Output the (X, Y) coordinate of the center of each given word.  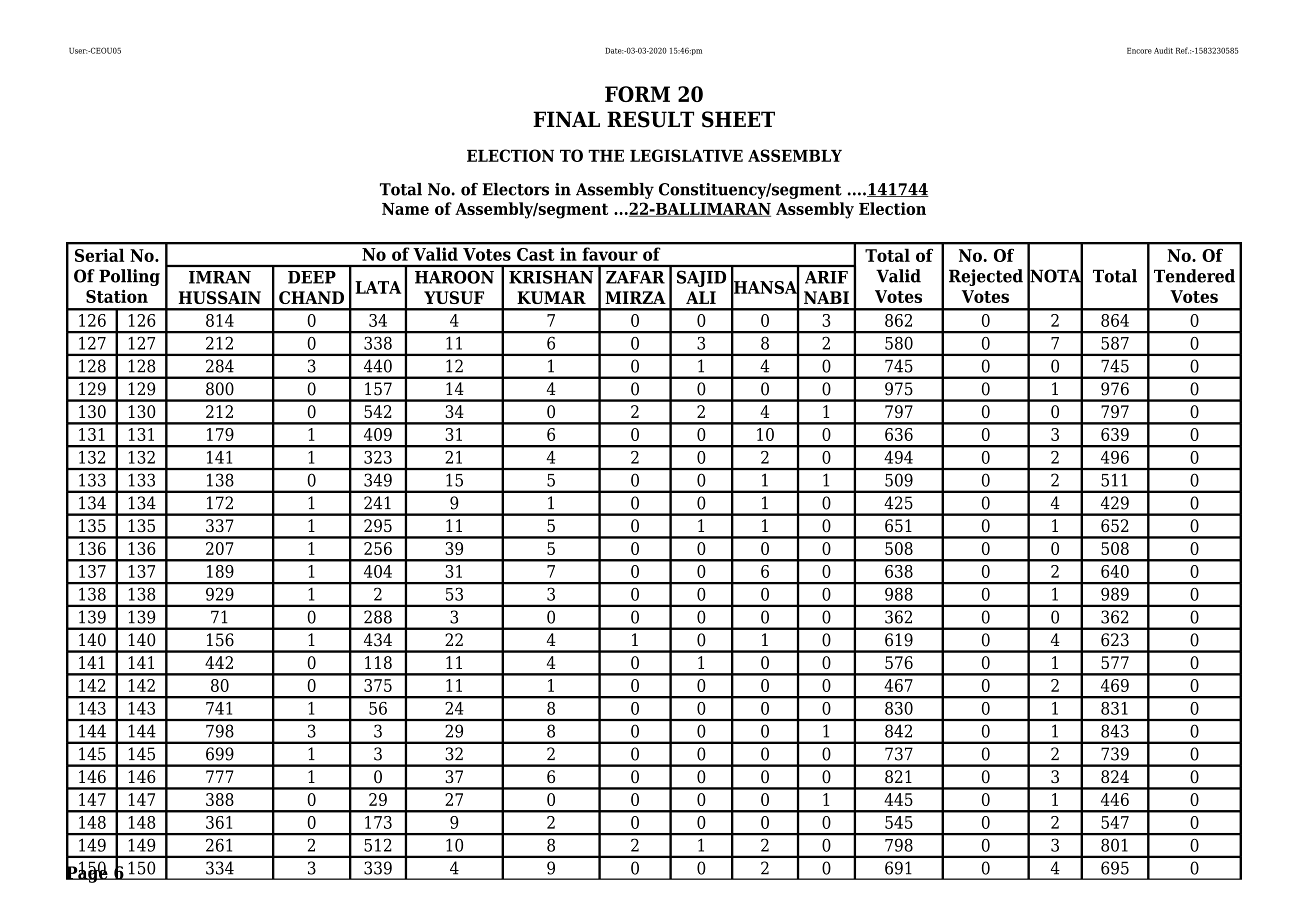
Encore (1139, 51)
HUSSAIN (220, 297)
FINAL (566, 119)
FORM (637, 94)
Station (117, 296)
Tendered (1194, 276)
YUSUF (454, 297)
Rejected (986, 277)
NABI (826, 297)
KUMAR (551, 297)
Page (88, 873)
